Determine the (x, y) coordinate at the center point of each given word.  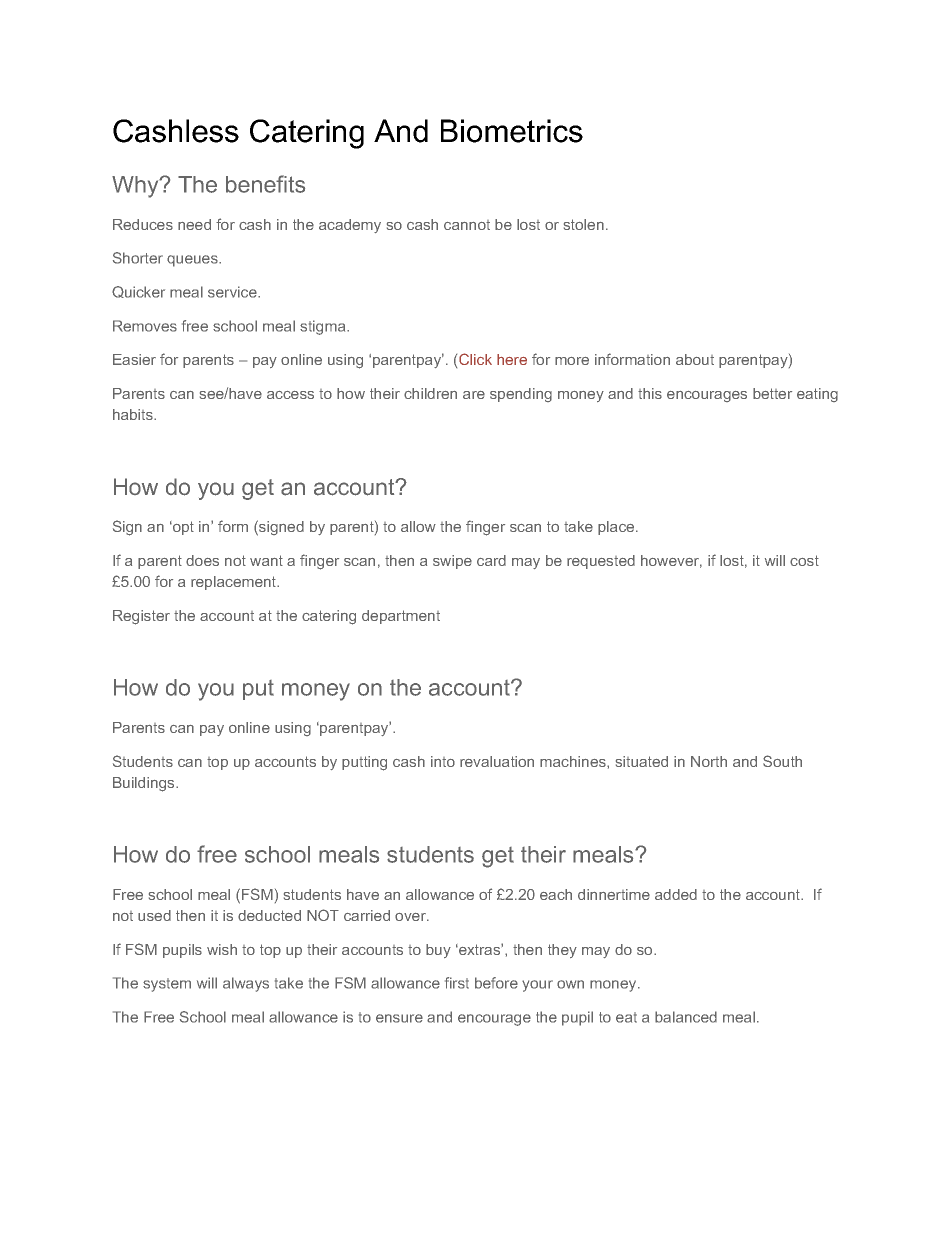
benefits (265, 184)
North (709, 761)
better (772, 393)
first (457, 983)
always (246, 984)
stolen (584, 224)
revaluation (497, 761)
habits (134, 414)
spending (521, 395)
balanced (686, 1017)
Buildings (145, 784)
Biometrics (512, 131)
